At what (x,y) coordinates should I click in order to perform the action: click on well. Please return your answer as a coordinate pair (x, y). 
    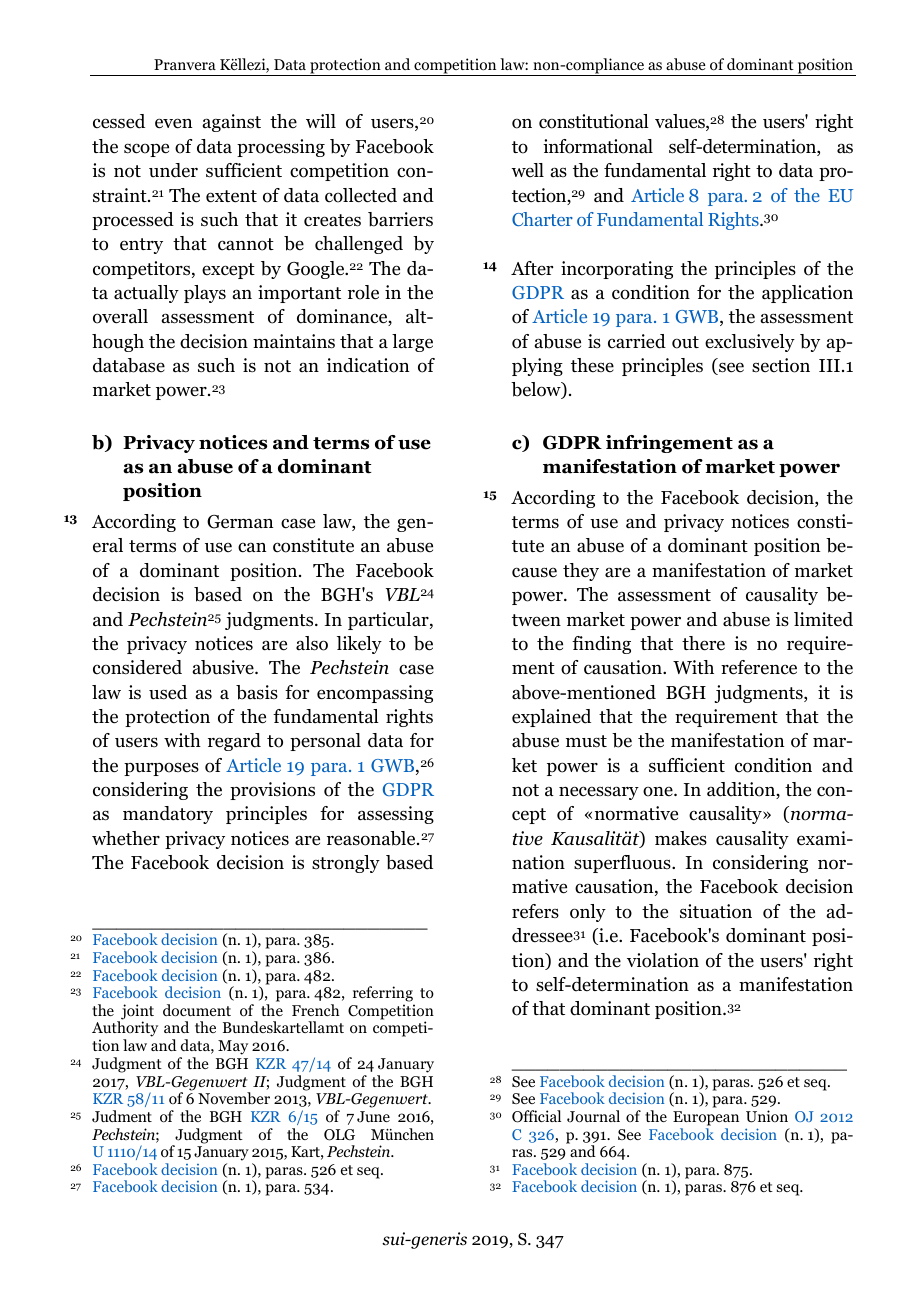
    Looking at the image, I should click on (527, 170).
